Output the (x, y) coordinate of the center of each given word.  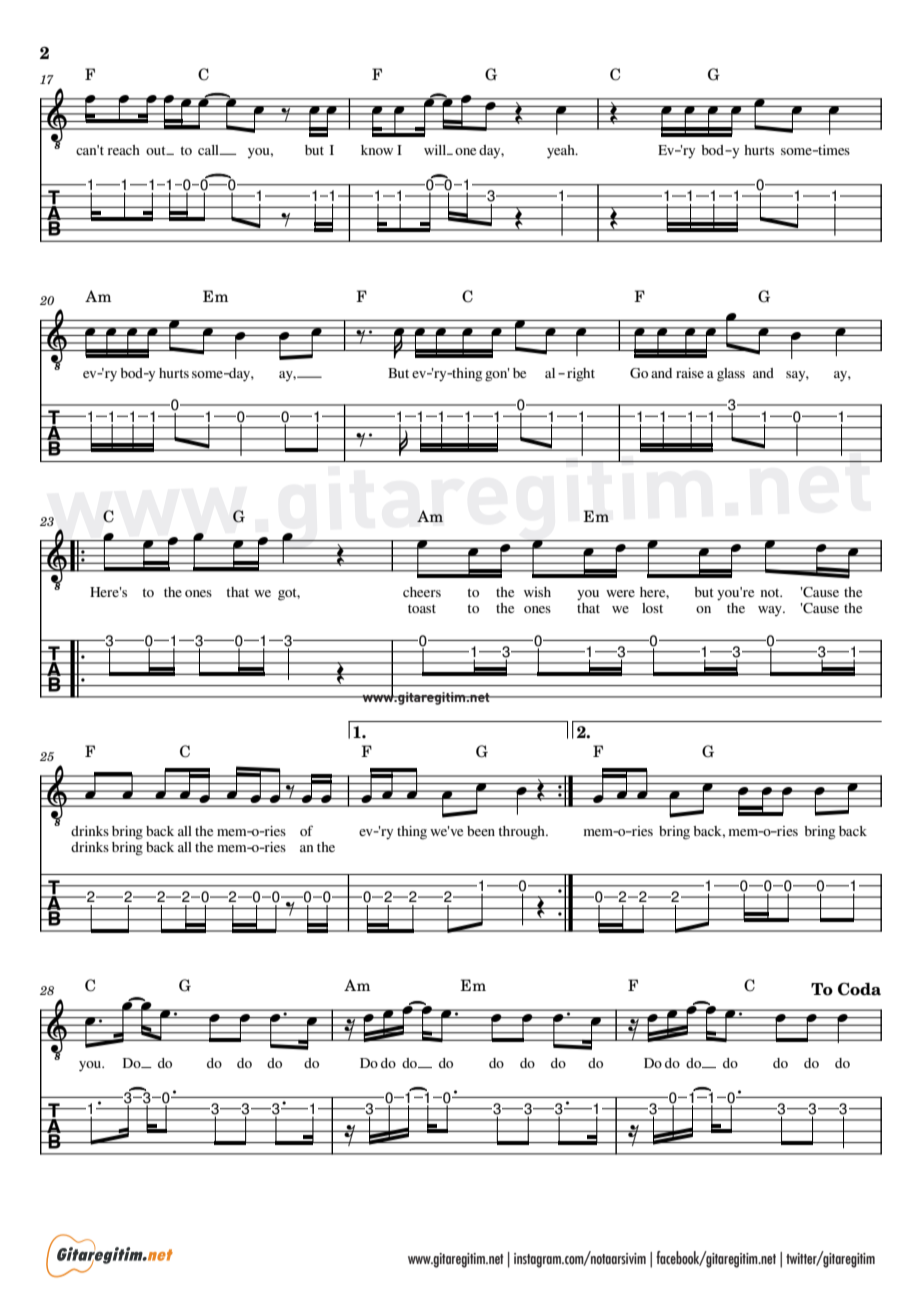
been (481, 831)
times (833, 150)
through (522, 833)
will (436, 150)
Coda (859, 989)
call (209, 150)
